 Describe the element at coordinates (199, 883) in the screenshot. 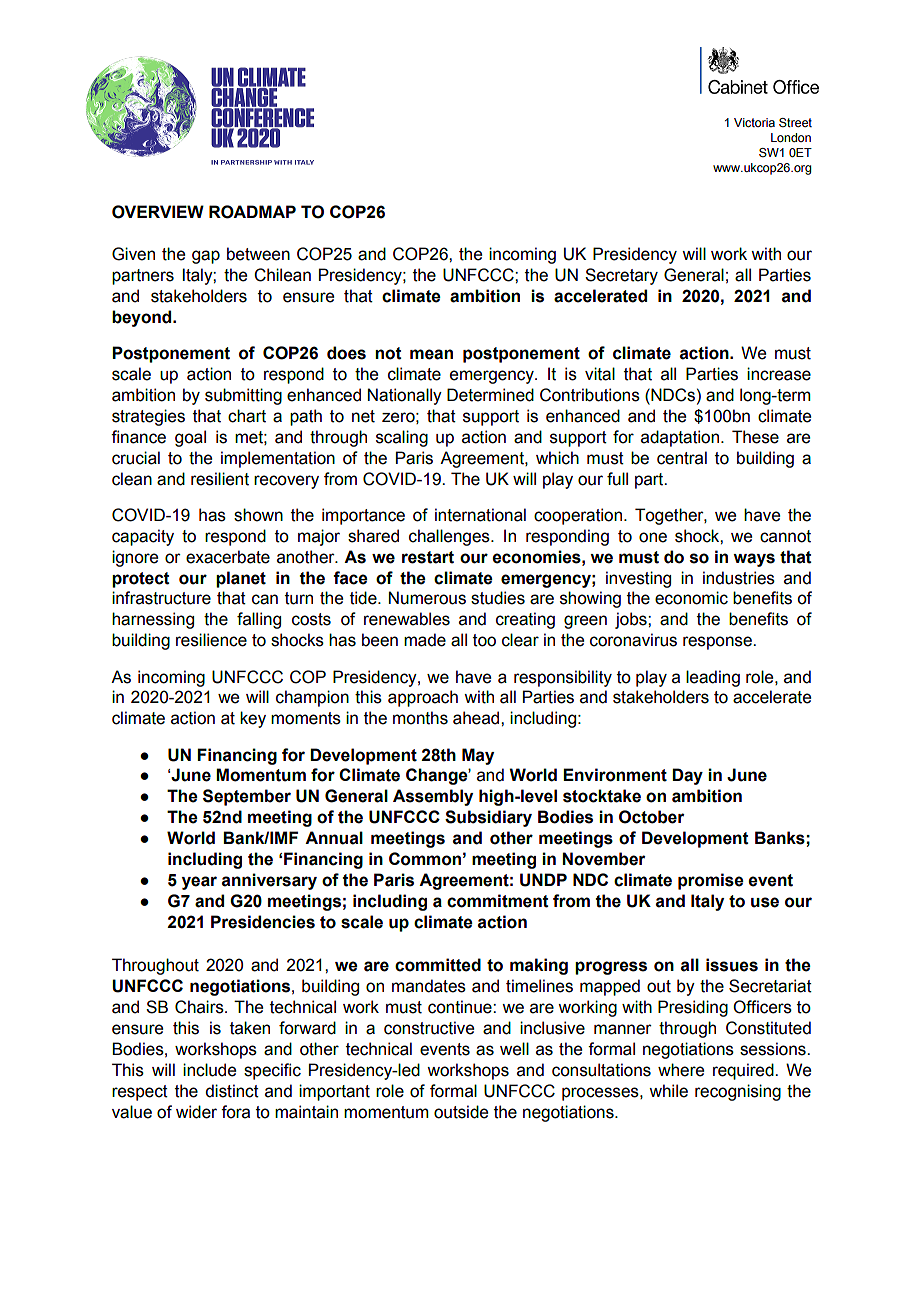

I see `year` at that location.
